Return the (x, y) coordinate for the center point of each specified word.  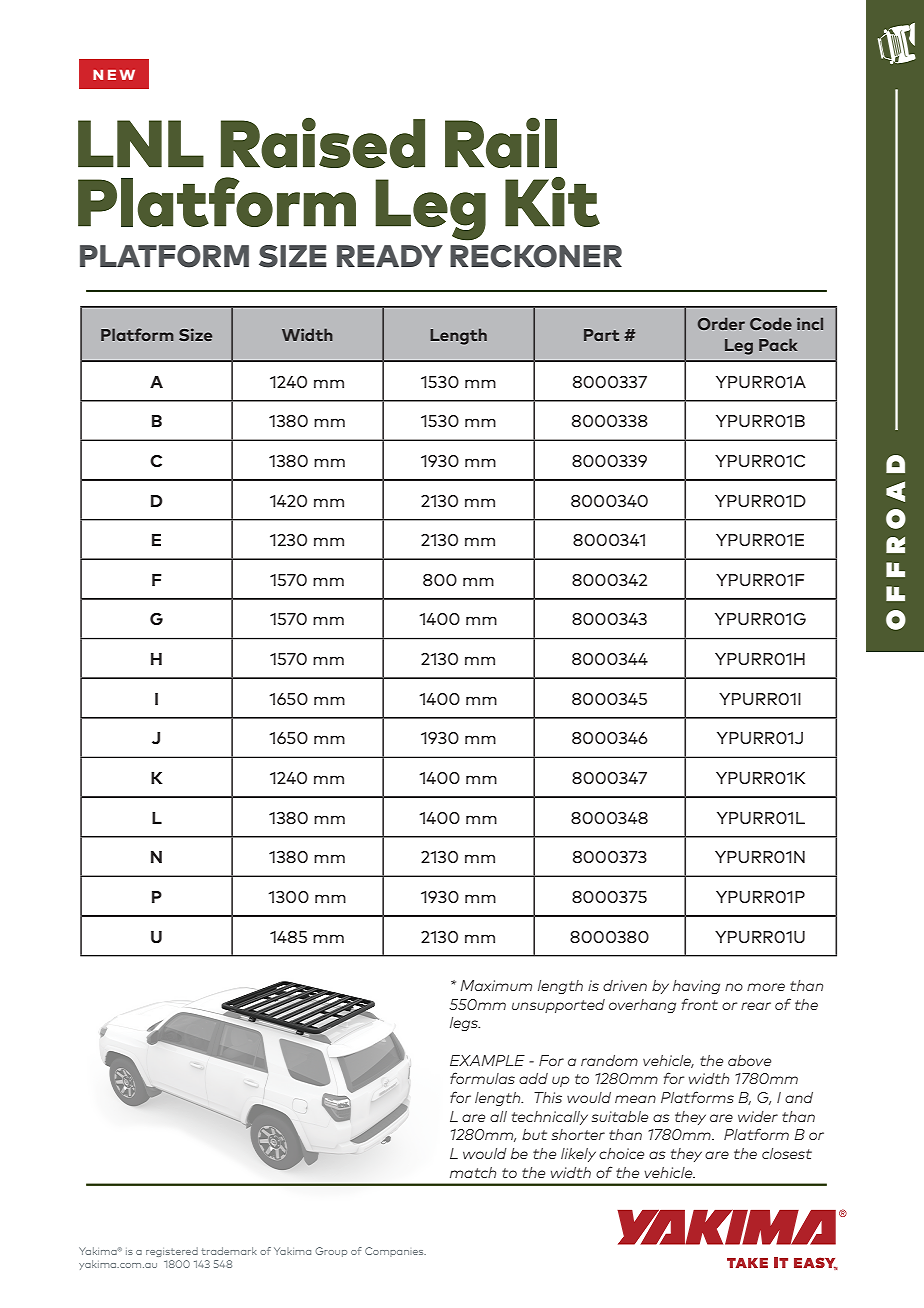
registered (172, 1252)
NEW (114, 74)
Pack (778, 344)
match (473, 1172)
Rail (501, 142)
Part (601, 335)
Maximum (496, 985)
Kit (552, 201)
